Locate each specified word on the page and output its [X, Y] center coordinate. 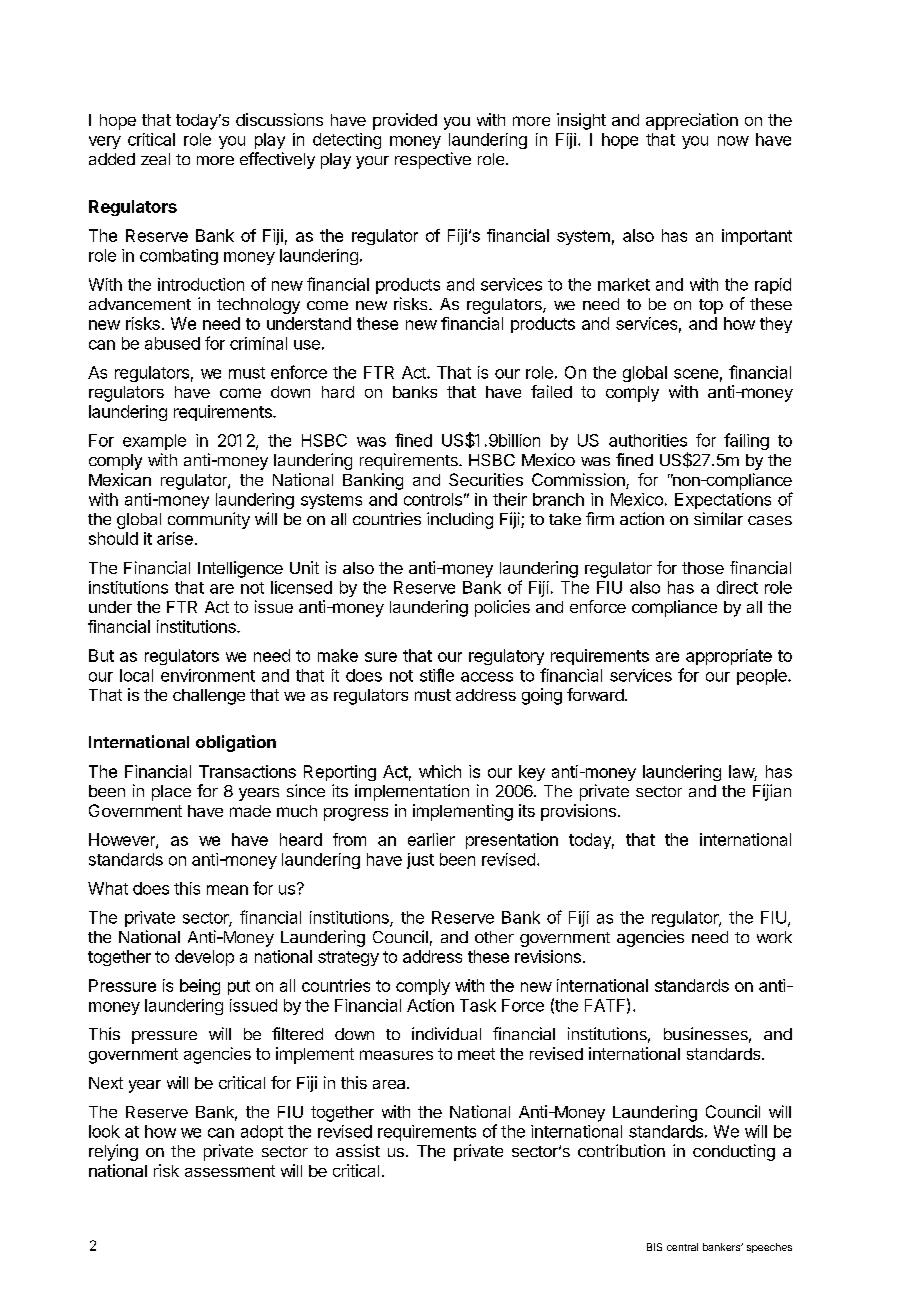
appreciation [692, 121]
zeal [155, 159]
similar [718, 518]
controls [433, 499]
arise [175, 538]
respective [433, 160]
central [682, 1247]
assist [358, 1150]
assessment [230, 1171]
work [774, 937]
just [420, 861]
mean [227, 890]
